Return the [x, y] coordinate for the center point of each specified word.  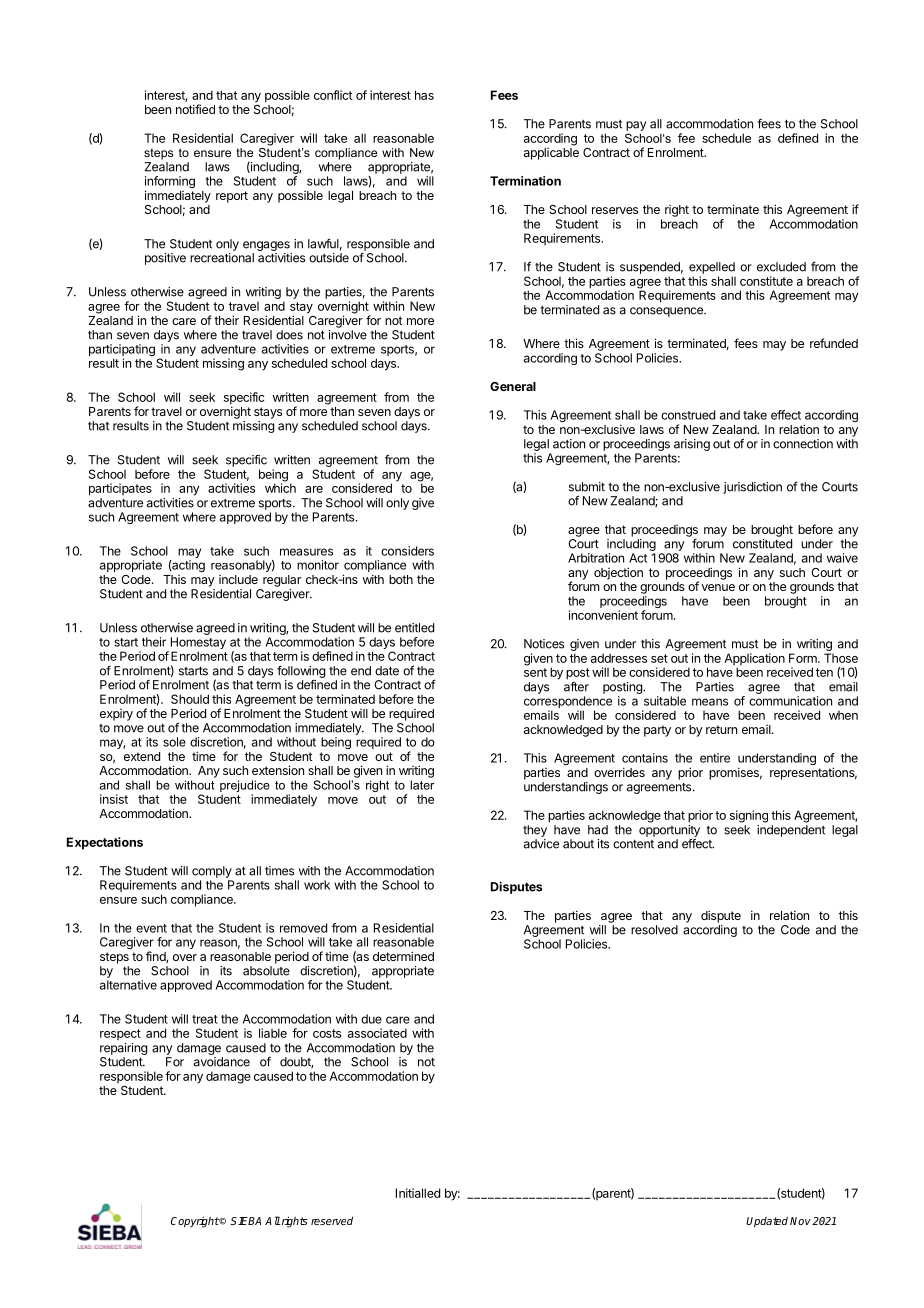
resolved [654, 930]
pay [636, 126]
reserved [332, 1220]
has [424, 95]
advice [541, 844]
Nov [800, 1221]
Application [754, 660]
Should [190, 699]
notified [195, 109]
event [151, 928]
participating [122, 351]
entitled [414, 628]
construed [688, 415]
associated [377, 1033]
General [513, 386]
